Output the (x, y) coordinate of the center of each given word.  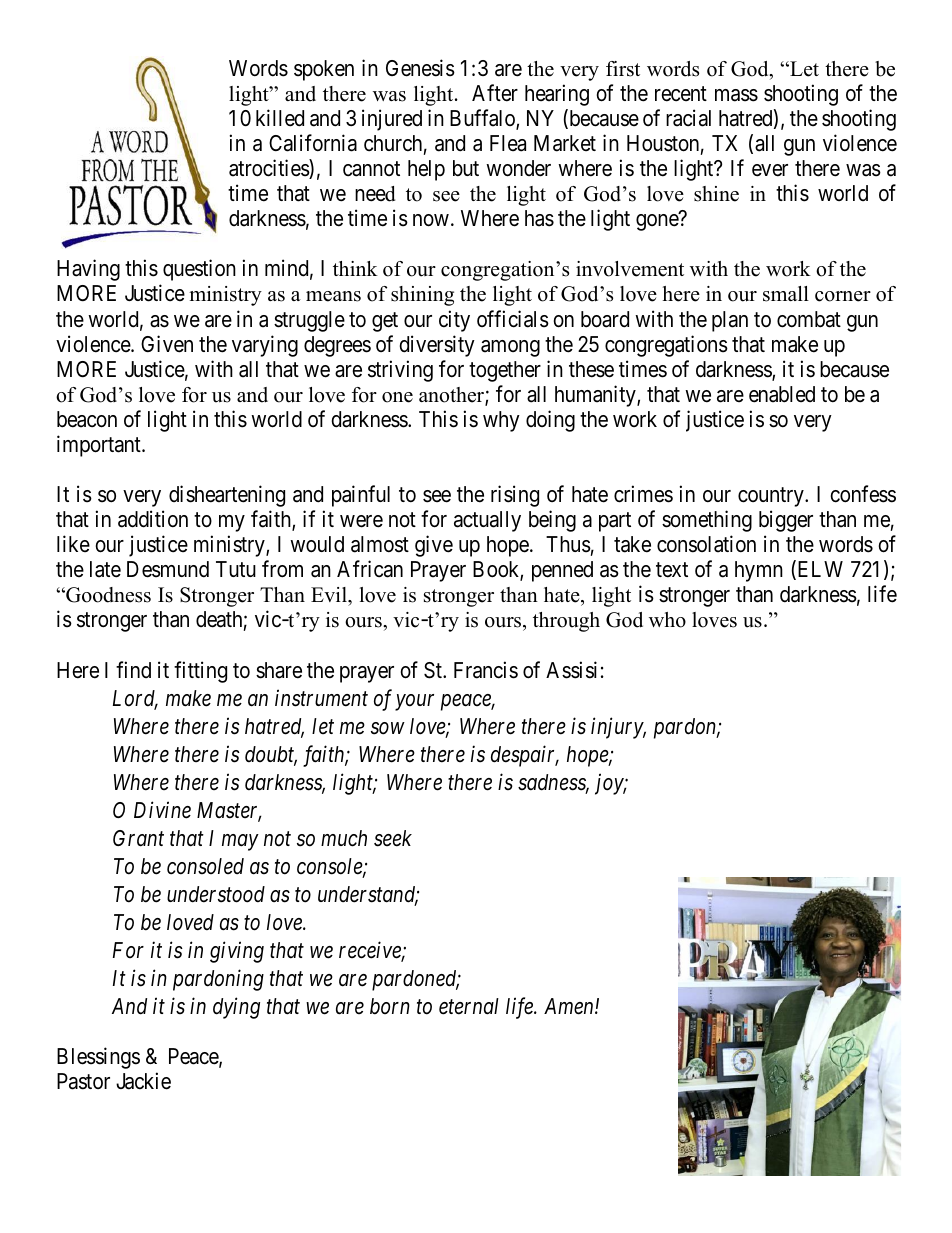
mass (736, 95)
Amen (570, 1006)
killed (280, 118)
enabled (782, 394)
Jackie (143, 1081)
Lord (135, 699)
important (100, 446)
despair (525, 756)
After (495, 93)
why (501, 421)
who (667, 620)
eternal (469, 1006)
